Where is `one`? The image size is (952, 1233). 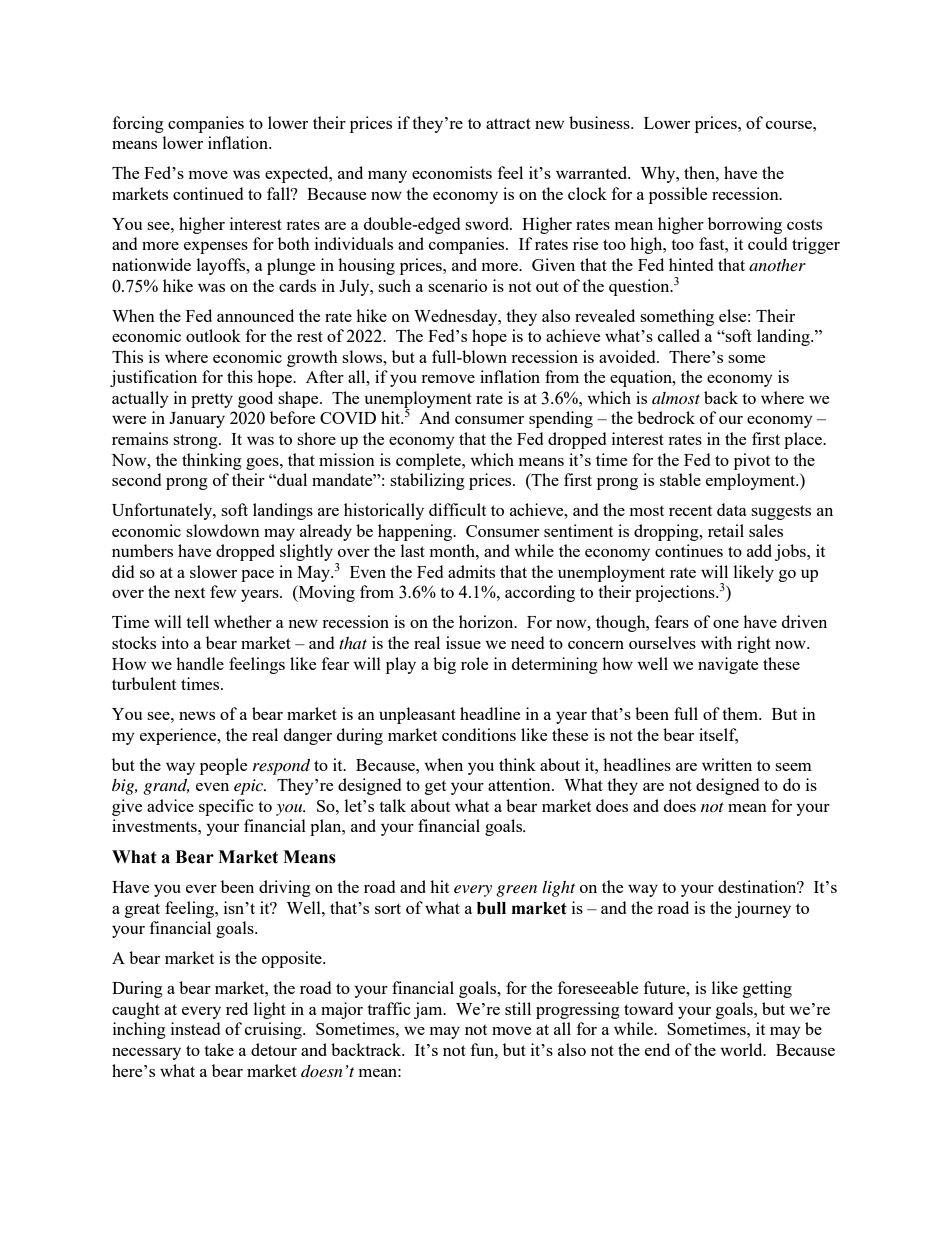
one is located at coordinates (726, 624).
